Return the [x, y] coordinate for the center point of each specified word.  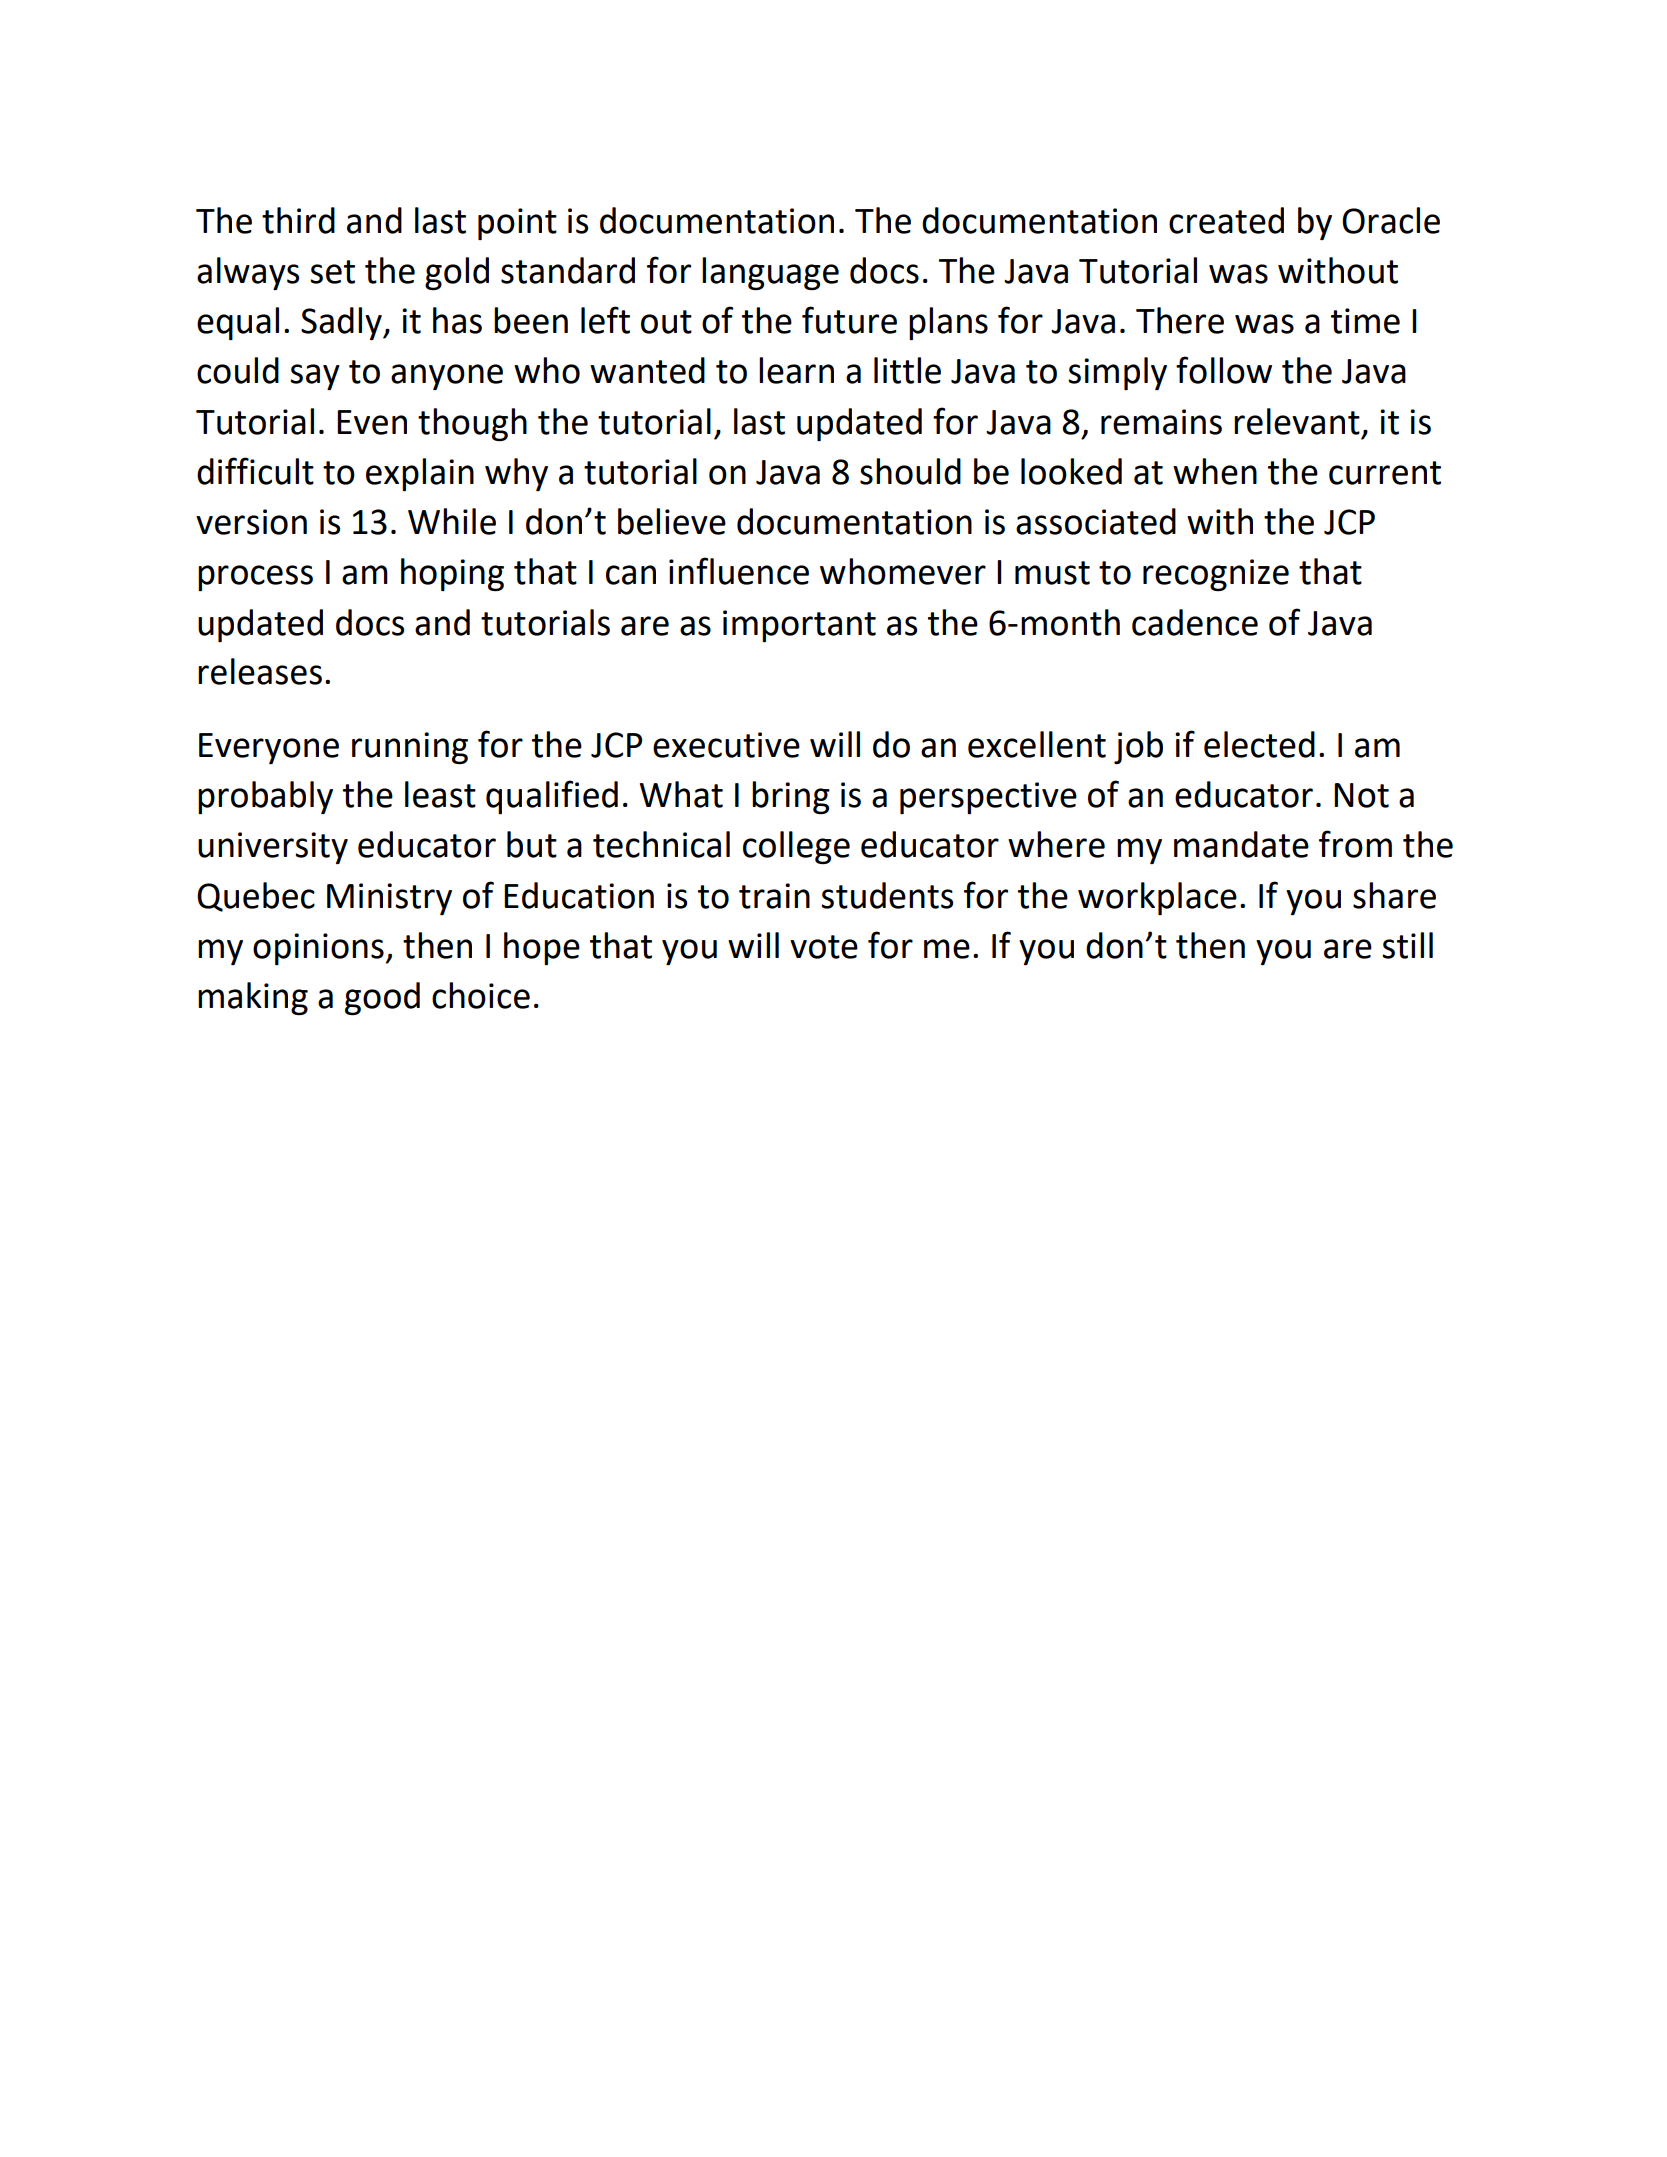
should [910, 471]
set [332, 272]
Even [372, 422]
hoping [452, 575]
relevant [1297, 421]
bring [791, 797]
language [770, 273]
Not [1361, 795]
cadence [1195, 622]
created [1226, 220]
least [440, 794]
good [382, 999]
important [799, 626]
